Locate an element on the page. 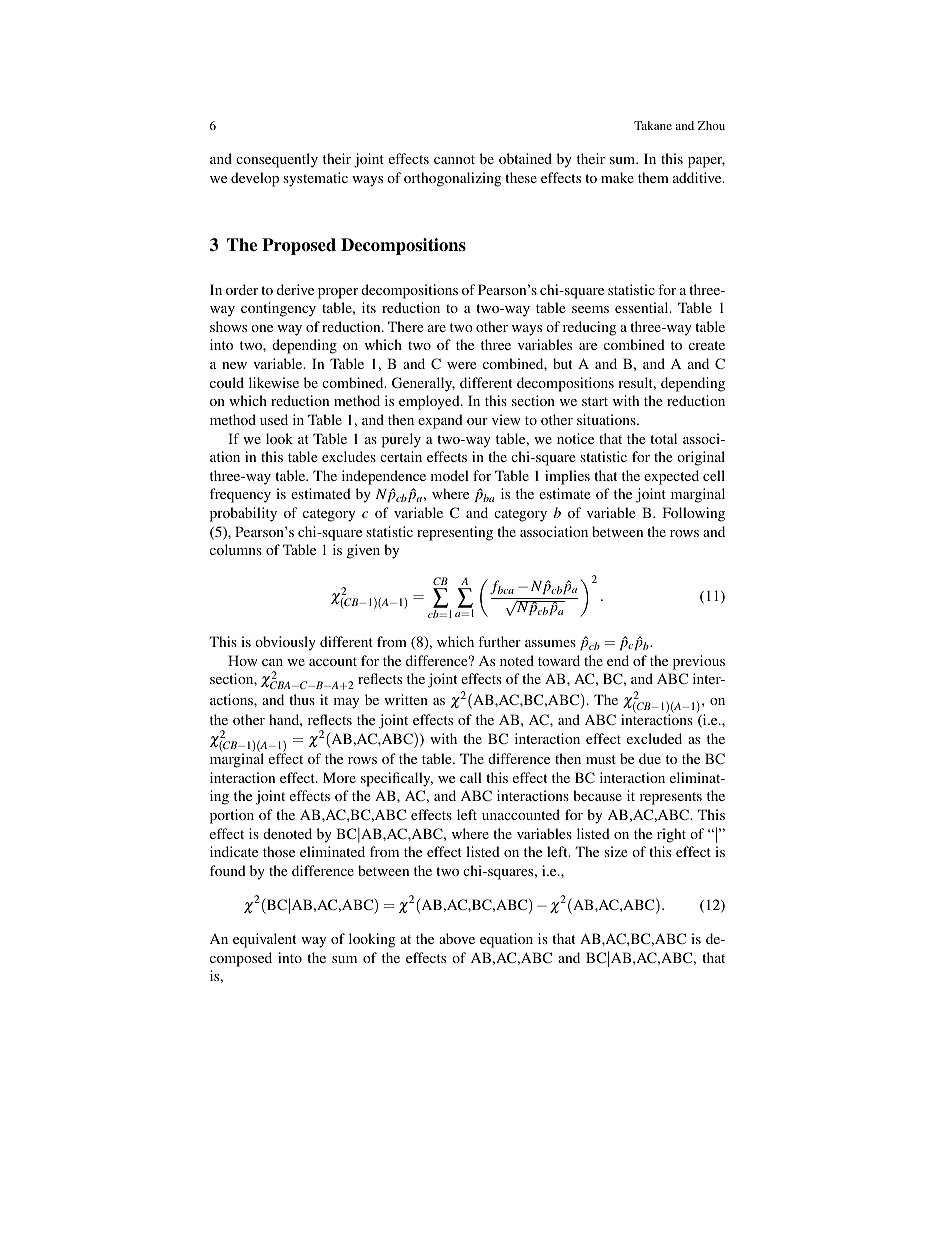 The width and height of the image is (952, 1233). above is located at coordinates (457, 938).
